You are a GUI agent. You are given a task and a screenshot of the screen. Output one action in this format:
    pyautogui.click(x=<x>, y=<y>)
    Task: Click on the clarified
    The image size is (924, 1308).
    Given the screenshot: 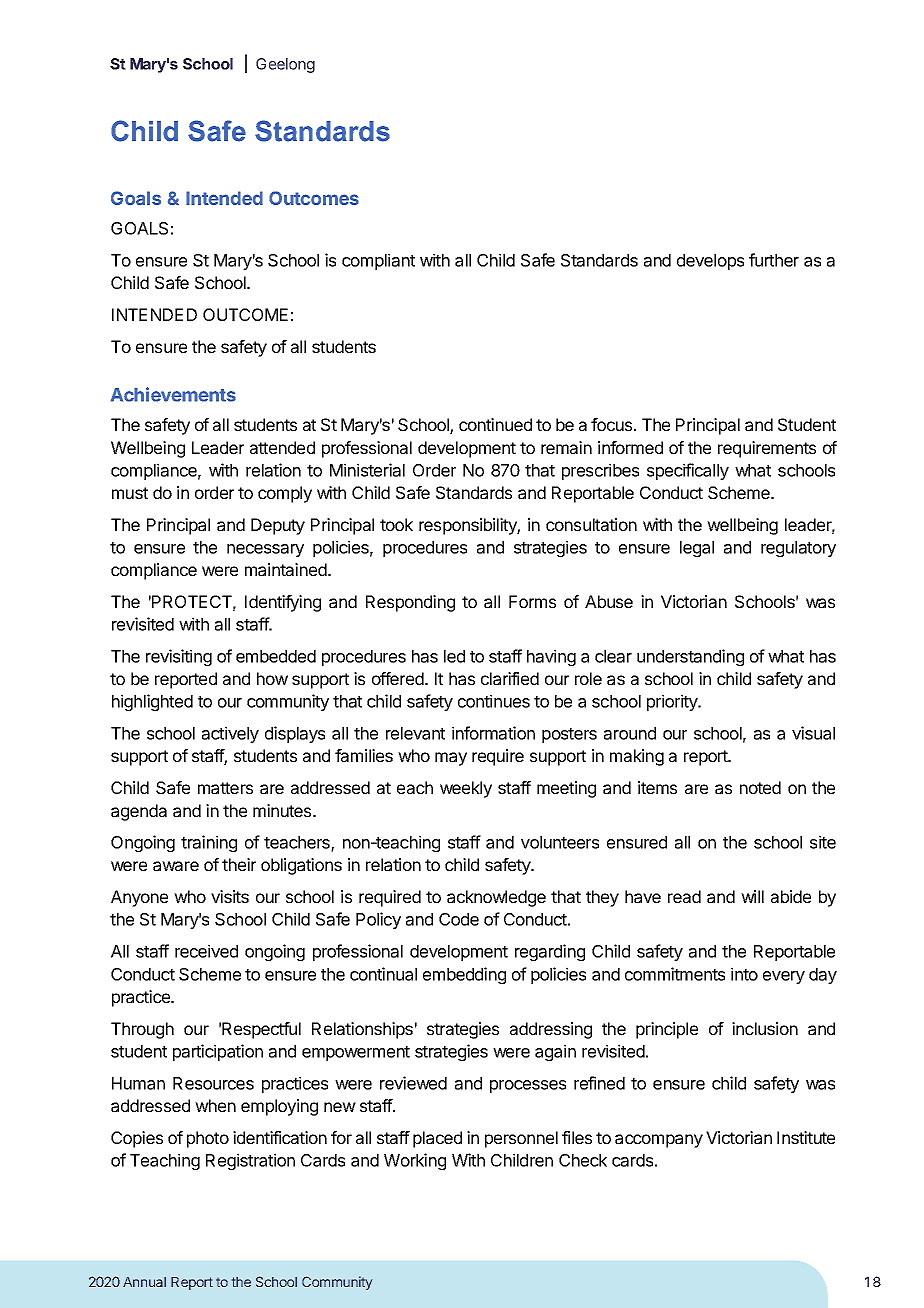 What is the action you would take?
    pyautogui.click(x=510, y=678)
